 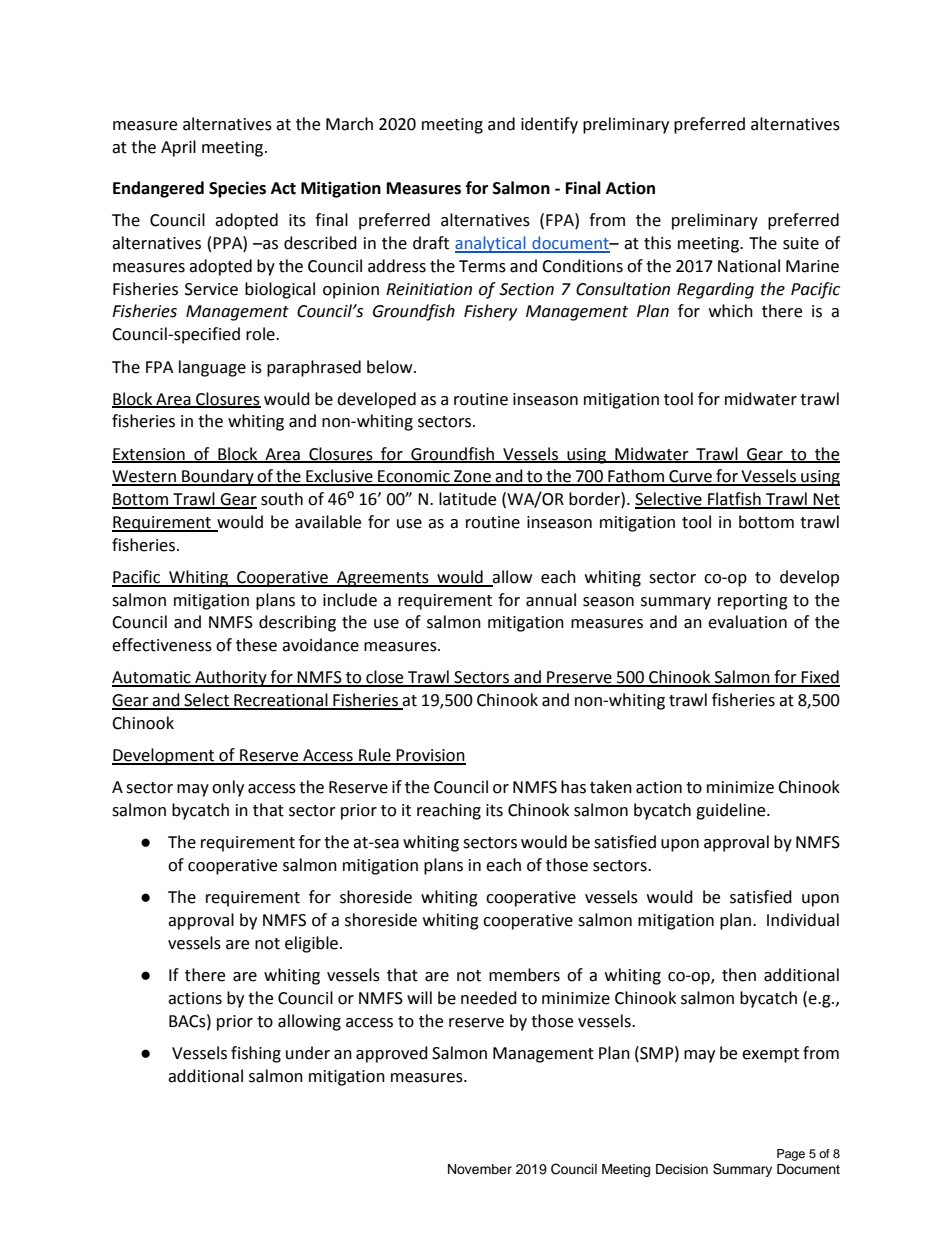 What do you see at coordinates (237, 189) in the screenshot?
I see `Species` at bounding box center [237, 189].
